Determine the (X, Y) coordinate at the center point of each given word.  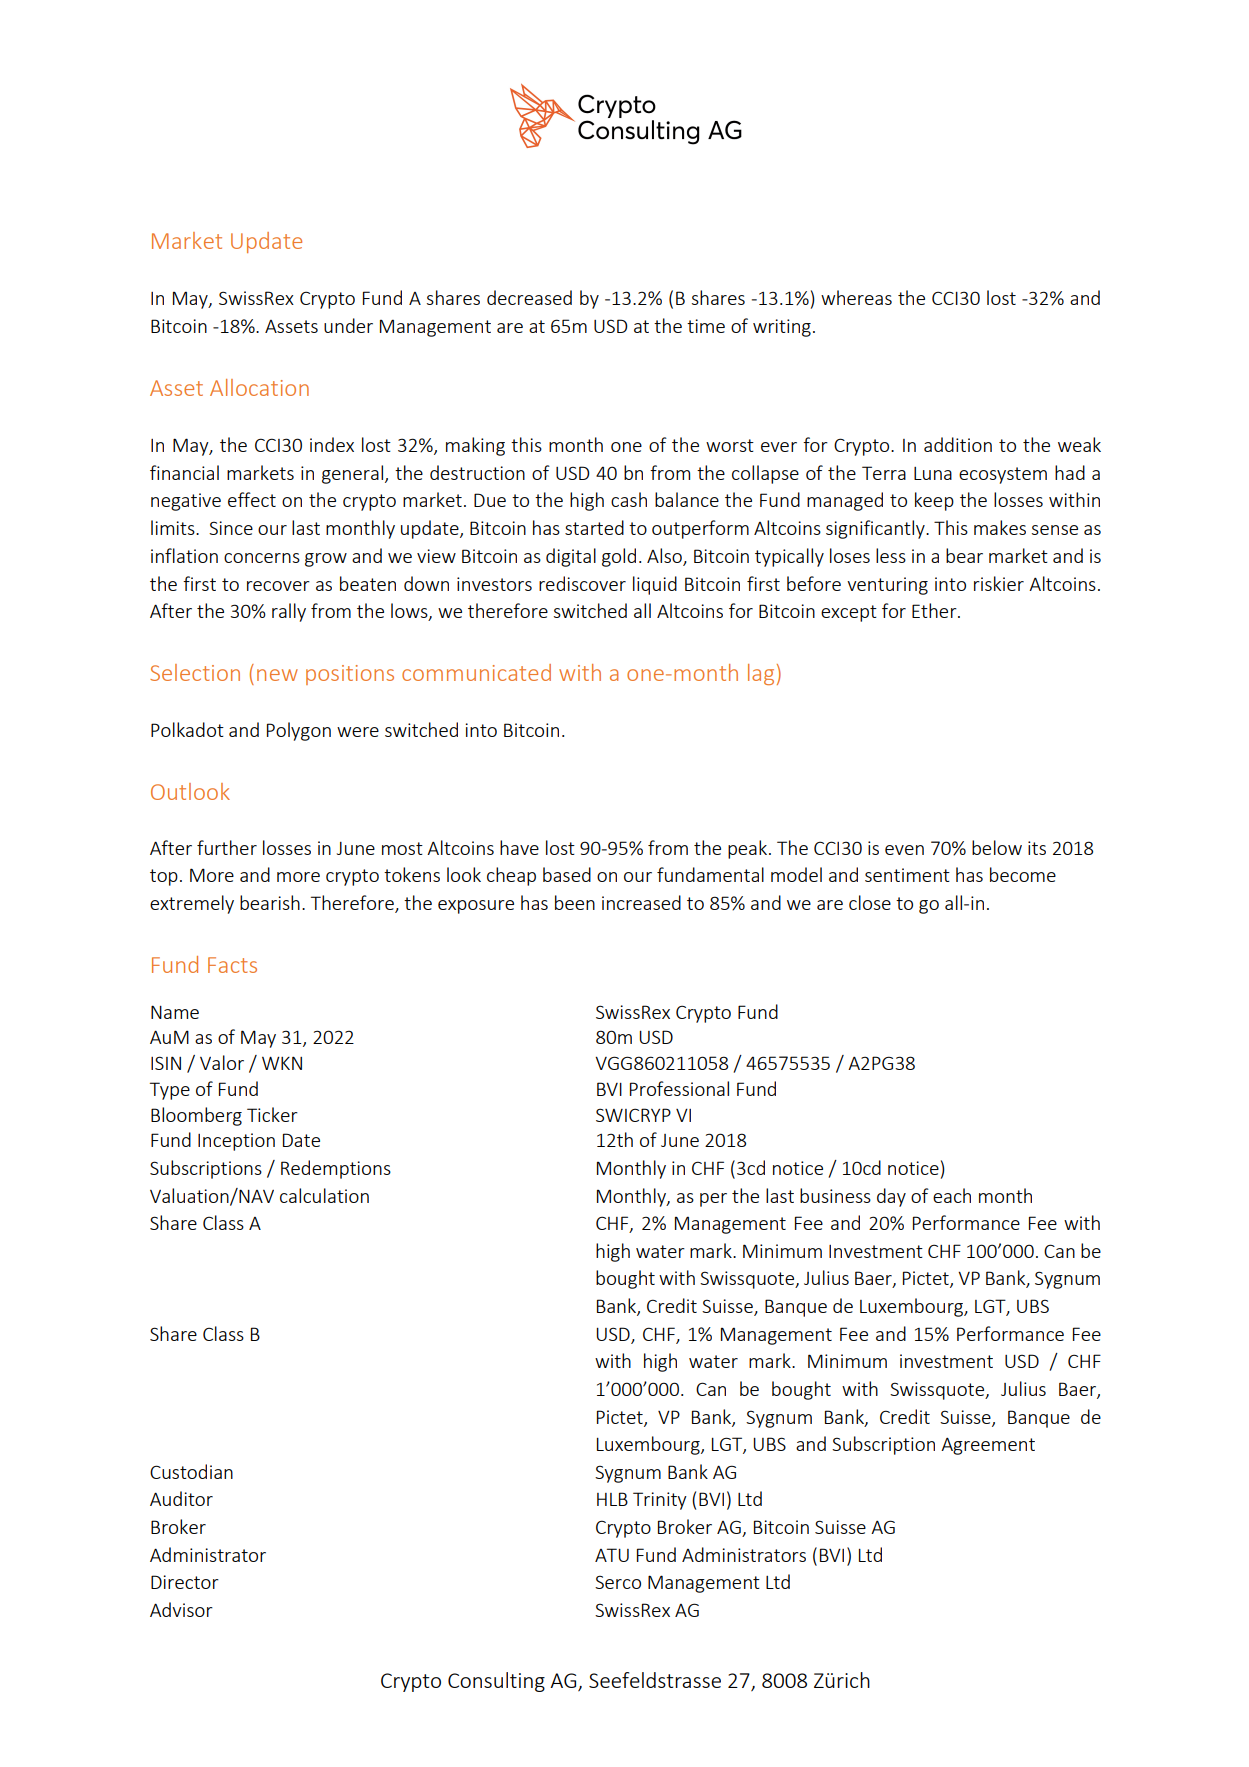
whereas (856, 297)
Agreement (988, 1446)
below (997, 847)
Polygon (299, 731)
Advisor (181, 1609)
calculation (324, 1195)
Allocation (259, 387)
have (519, 847)
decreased (529, 297)
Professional (679, 1088)
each (952, 1195)
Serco (618, 1582)
